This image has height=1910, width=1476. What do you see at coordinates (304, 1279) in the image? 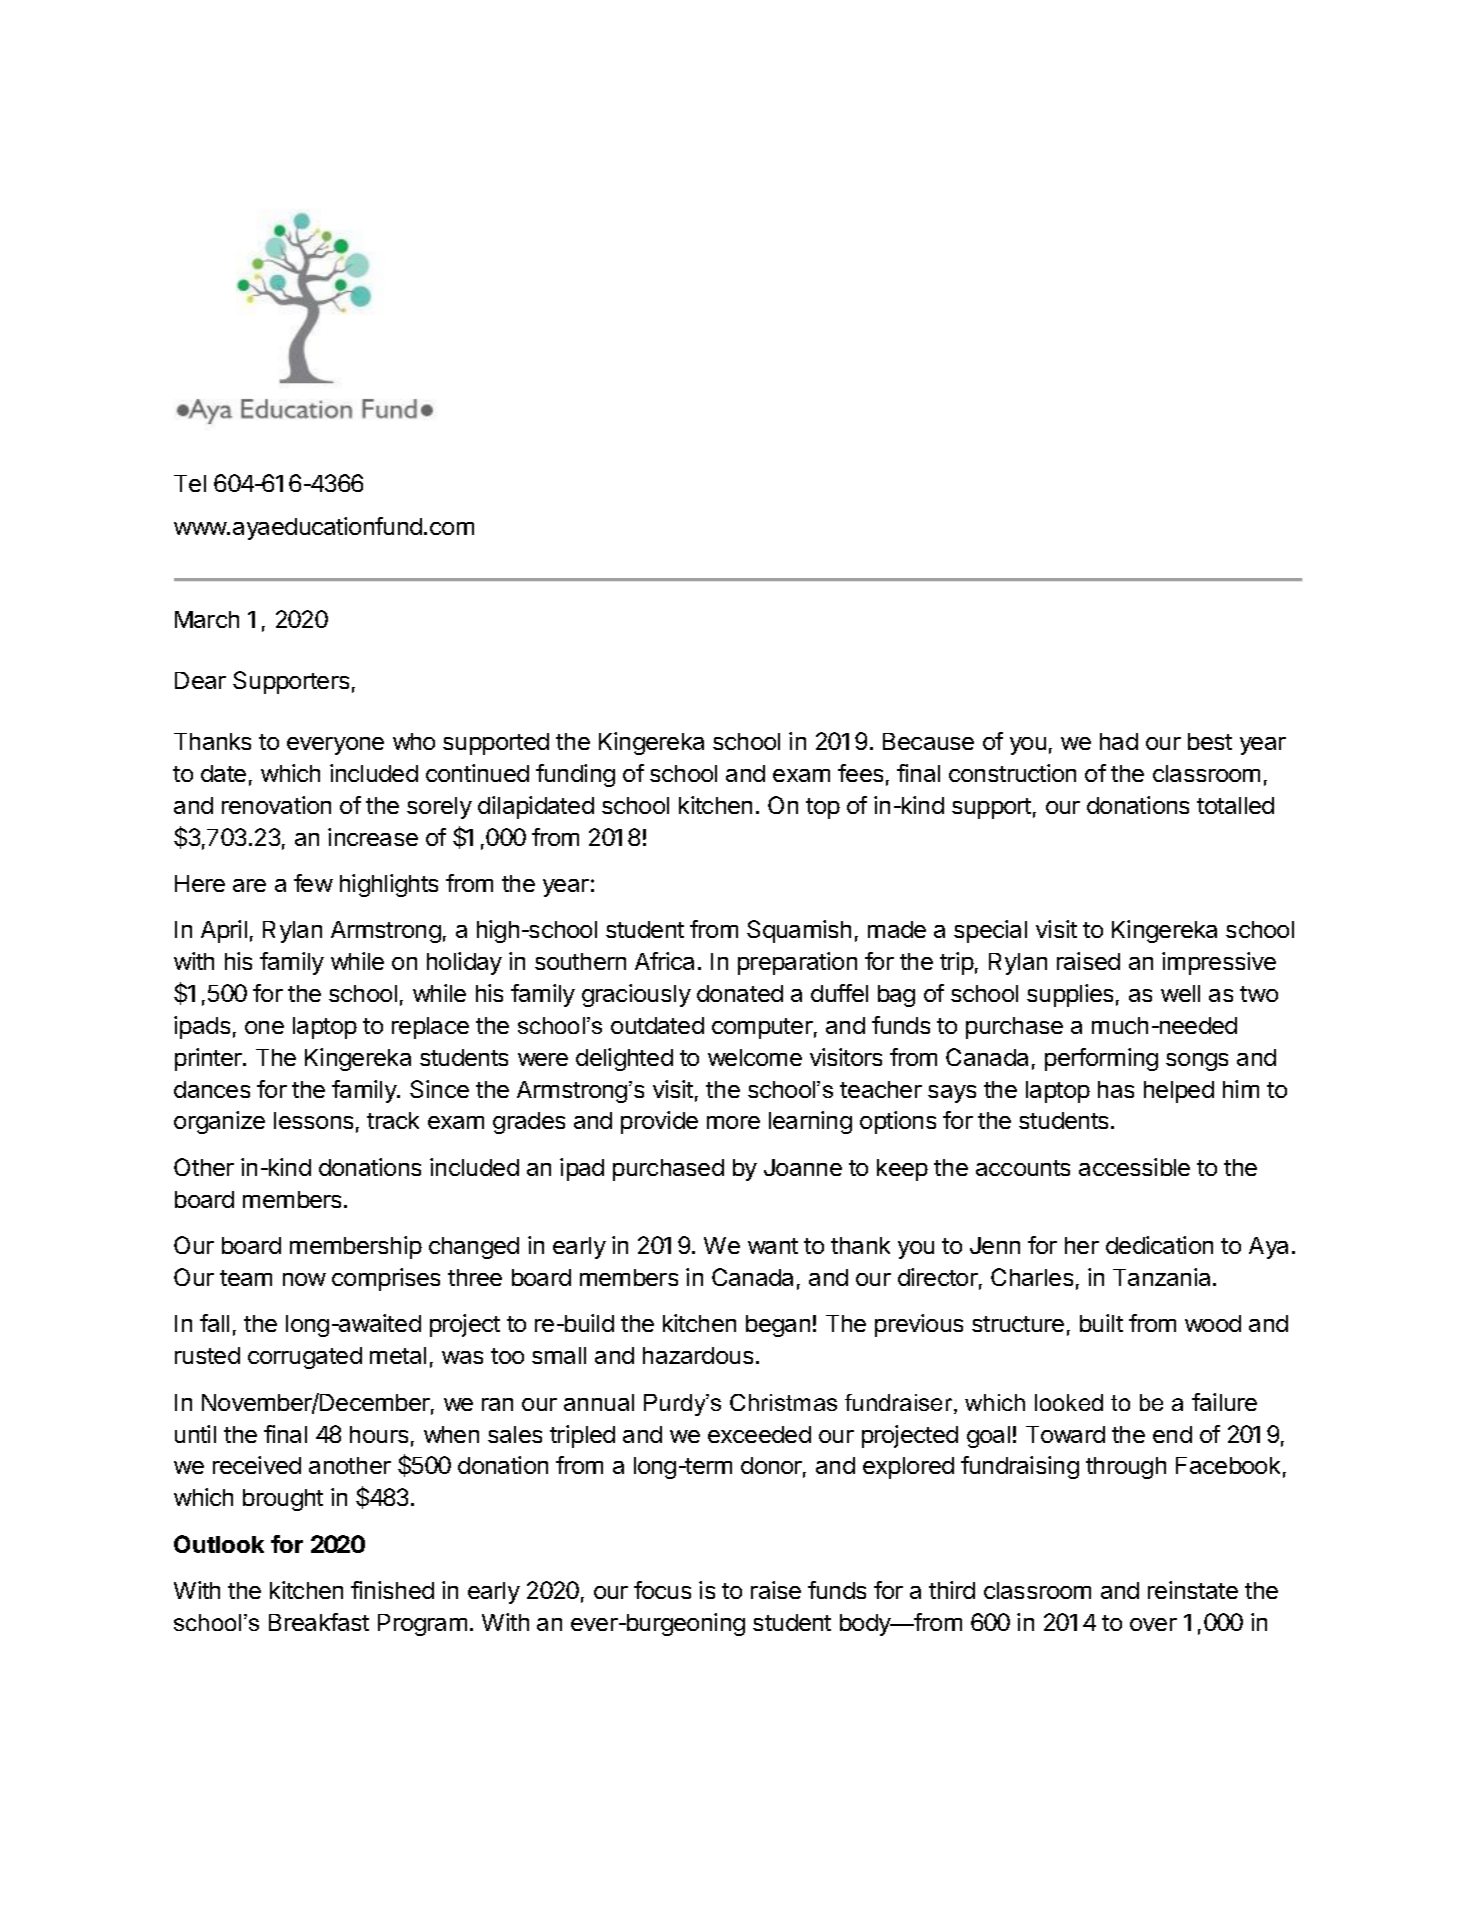
I see `now` at bounding box center [304, 1279].
